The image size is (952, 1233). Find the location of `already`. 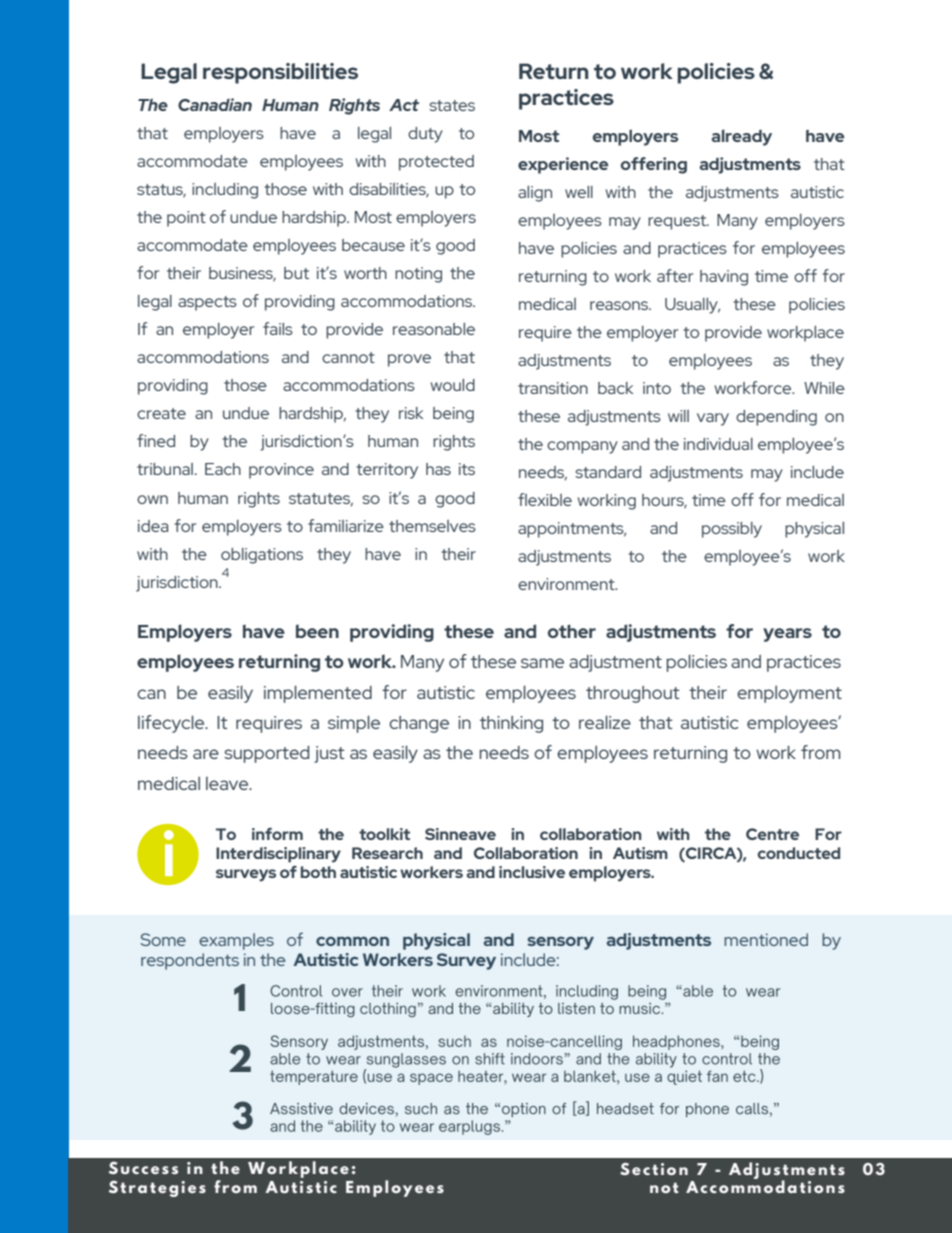

already is located at coordinates (742, 137).
